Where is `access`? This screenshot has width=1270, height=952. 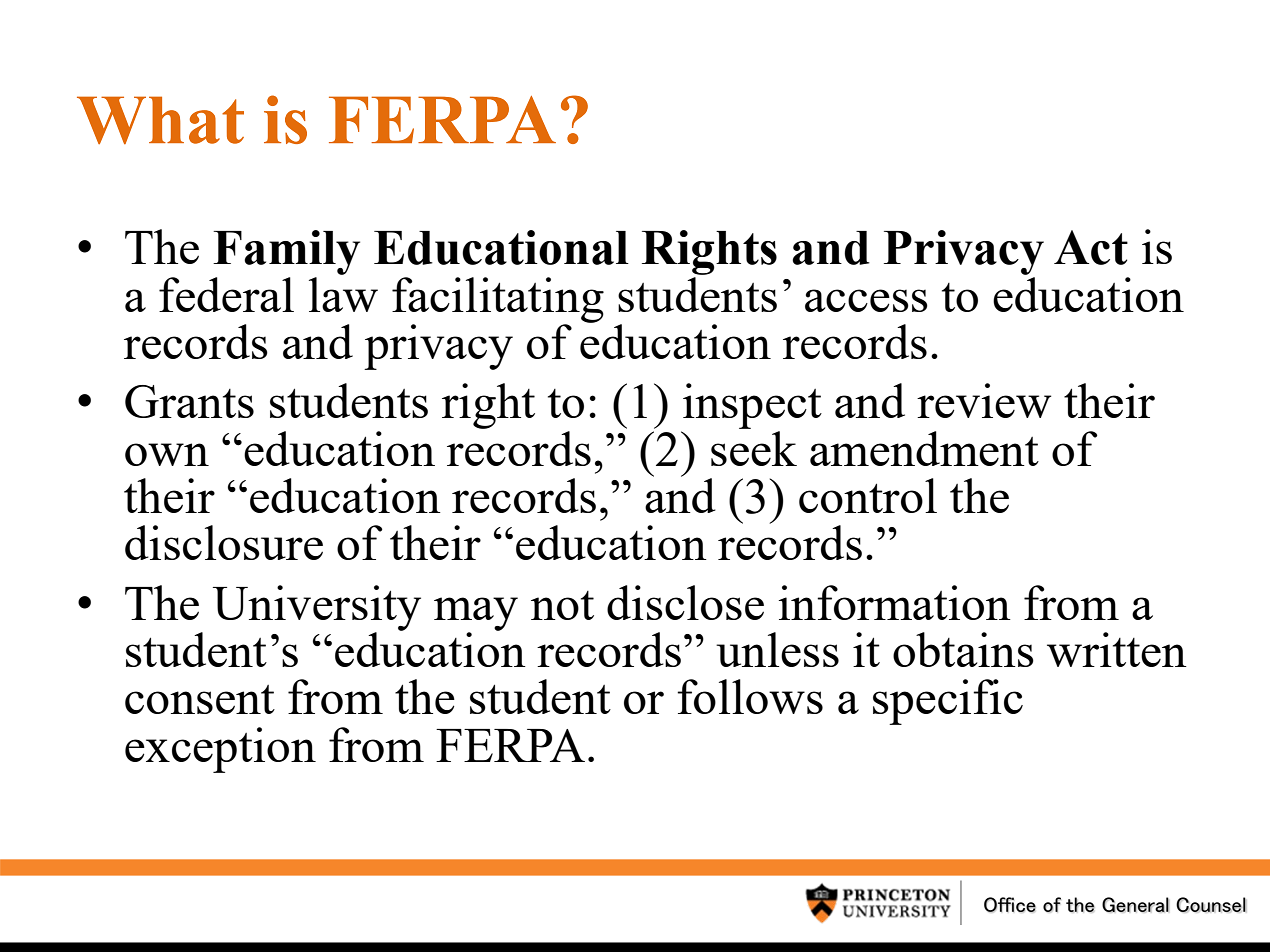
access is located at coordinates (866, 300).
